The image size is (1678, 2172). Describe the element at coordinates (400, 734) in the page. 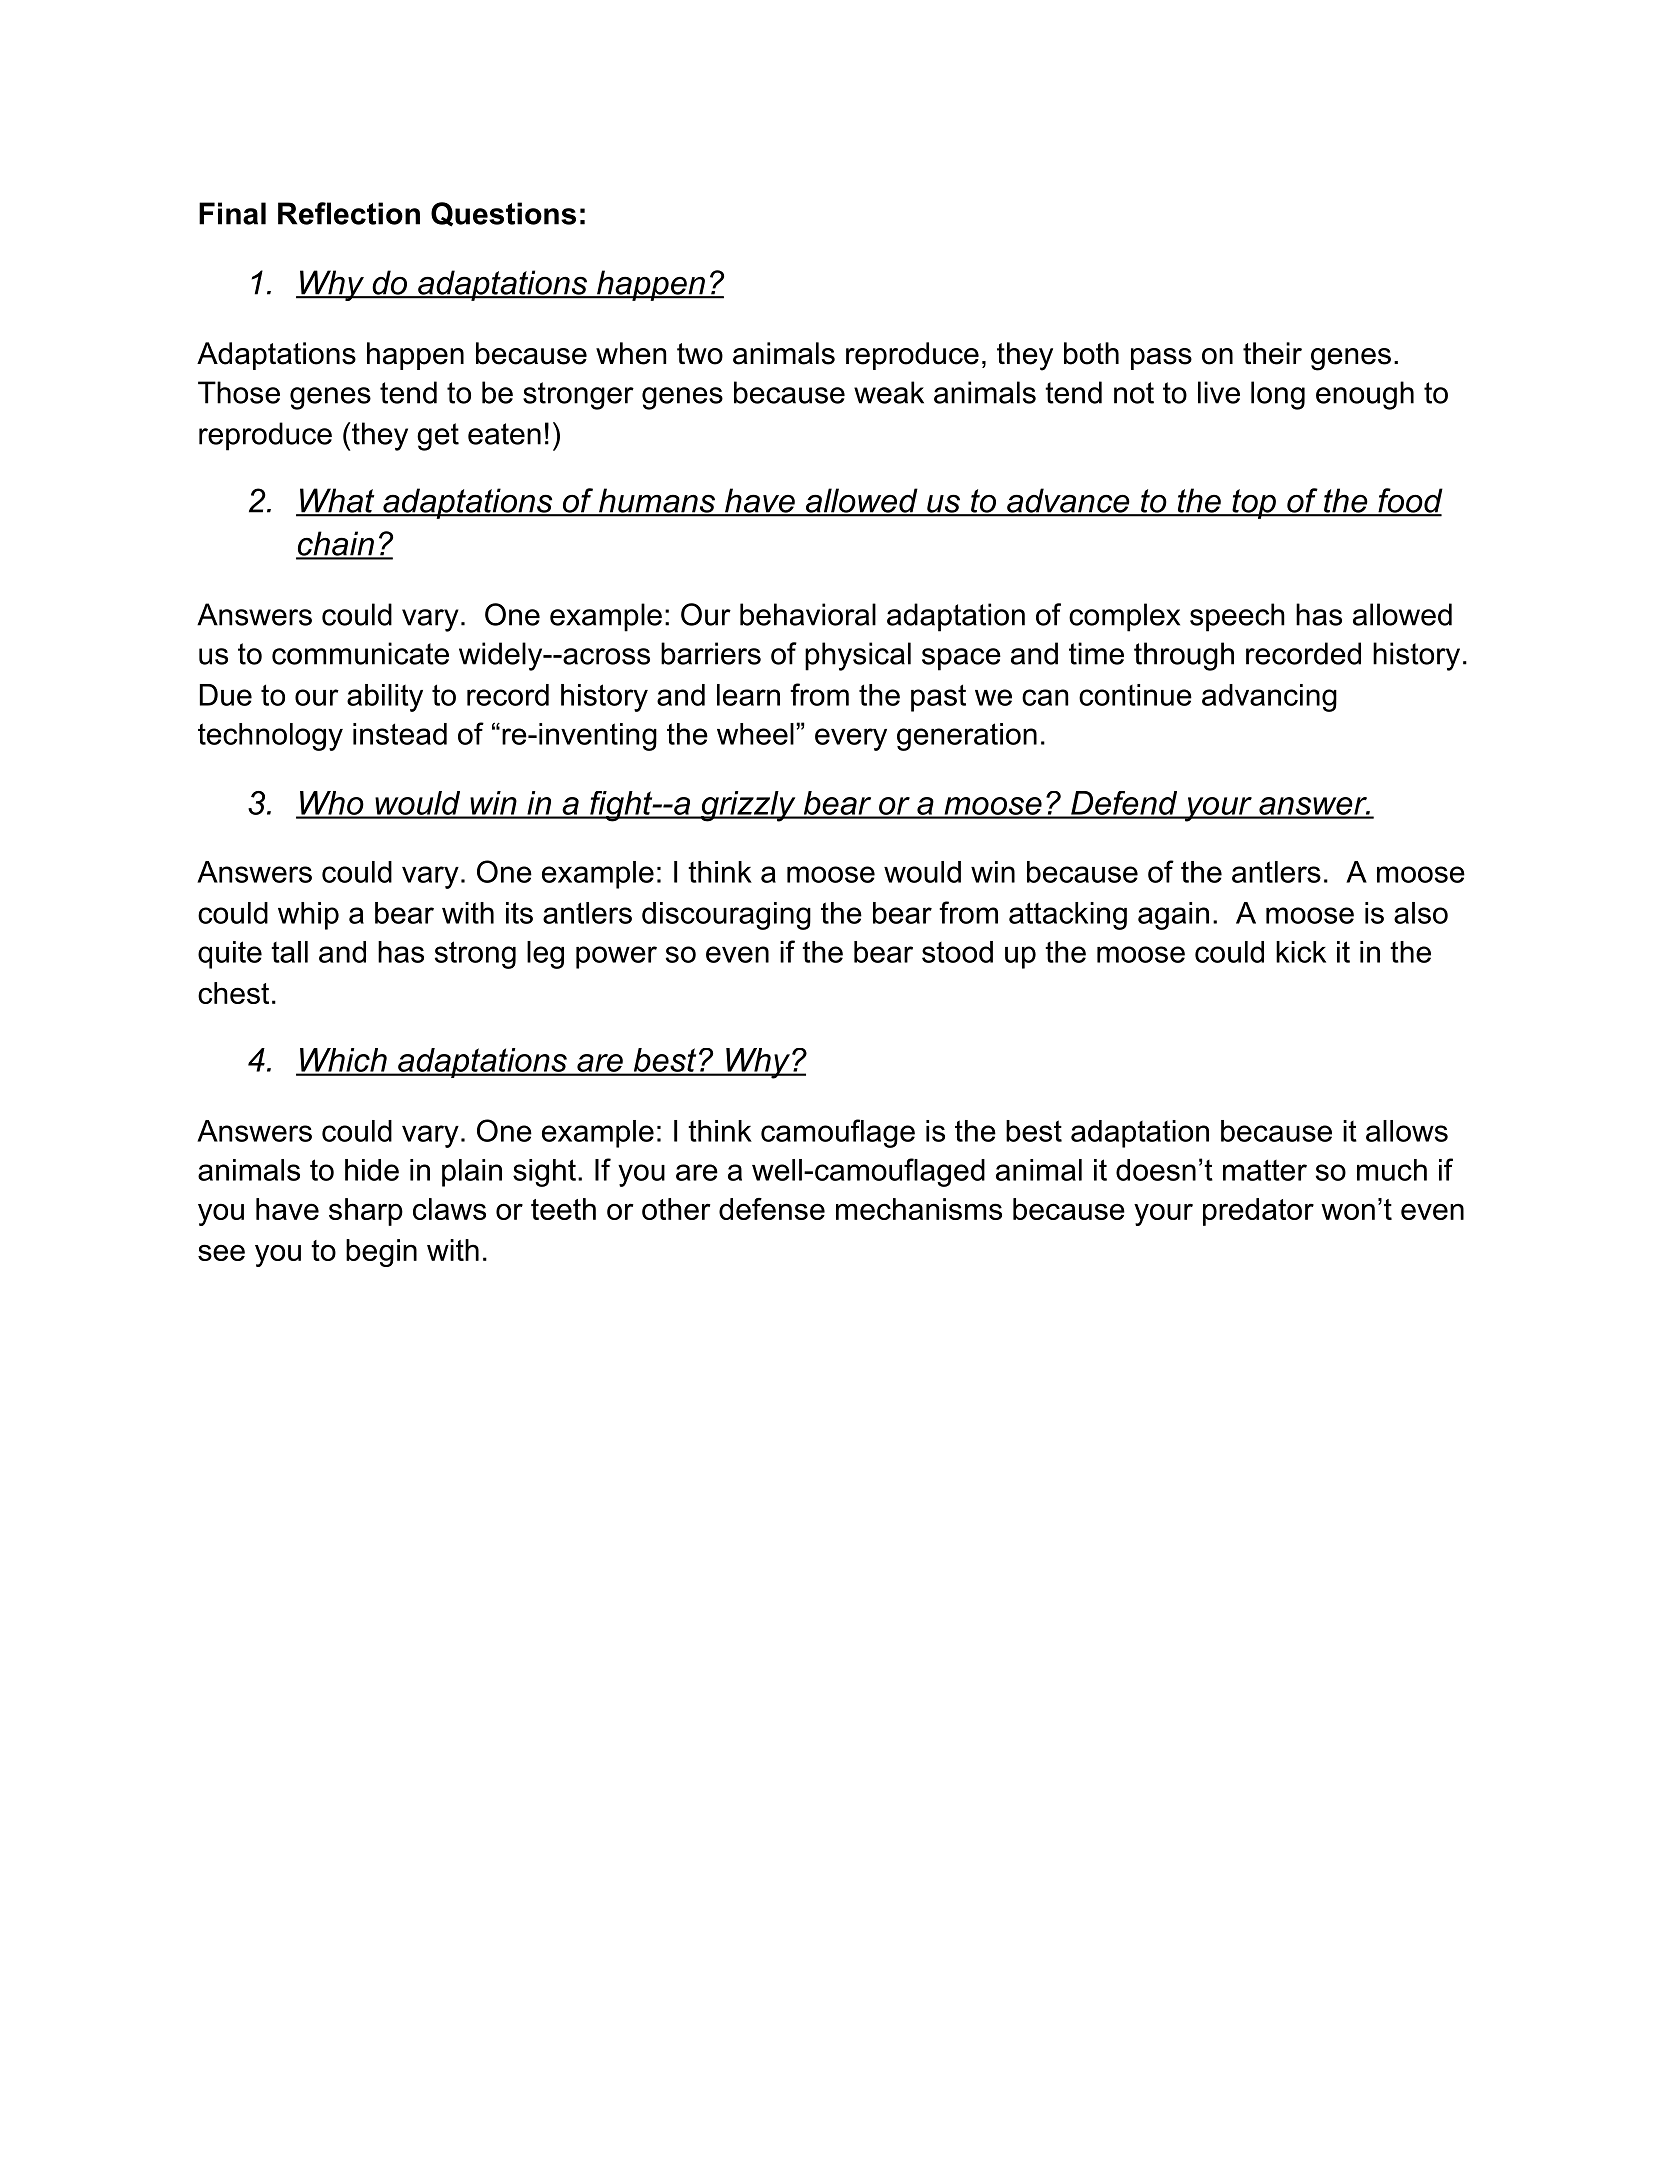

I see `instead` at that location.
